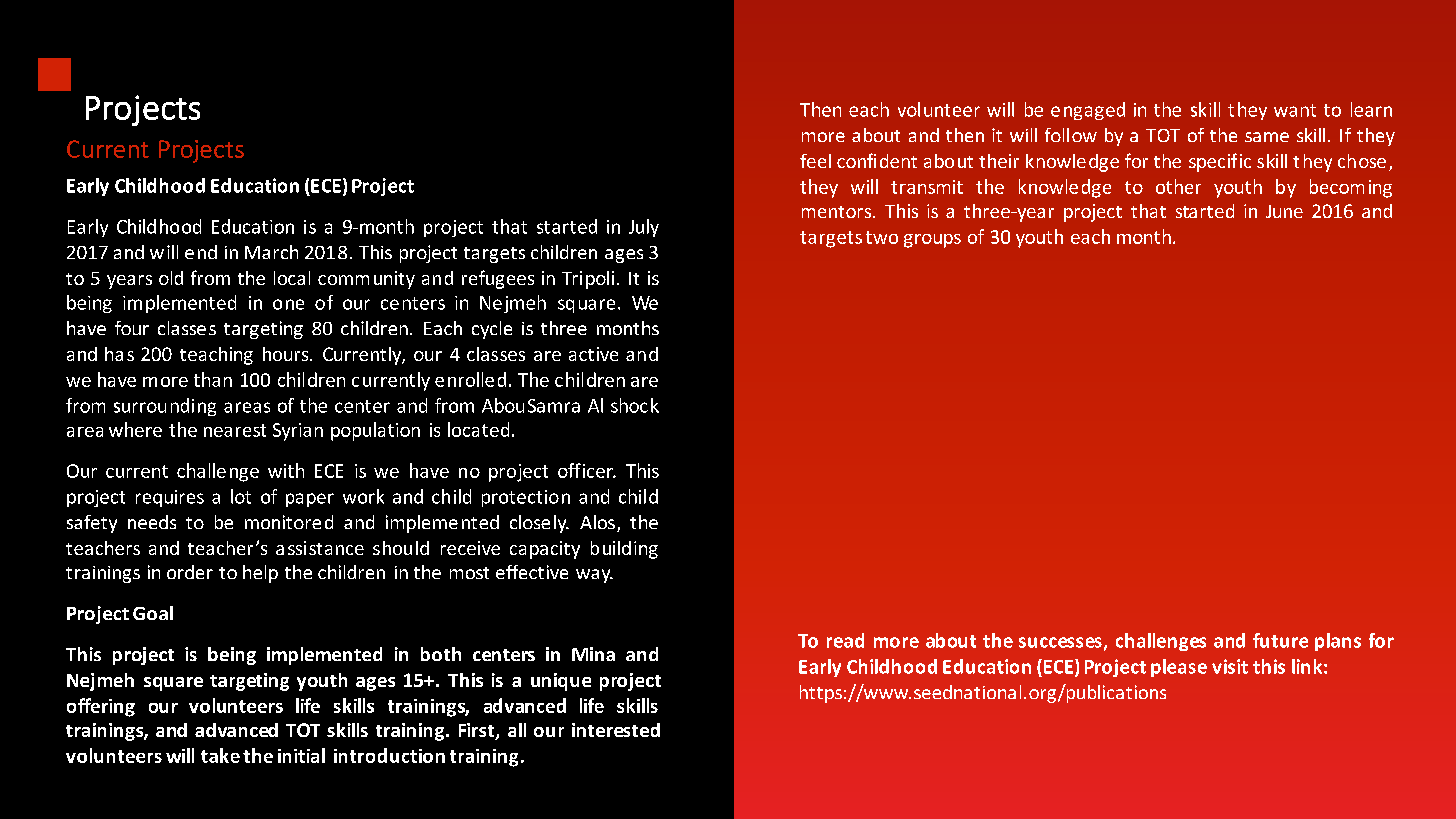 The image size is (1456, 819). Describe the element at coordinates (593, 354) in the page. I see `active` at that location.
